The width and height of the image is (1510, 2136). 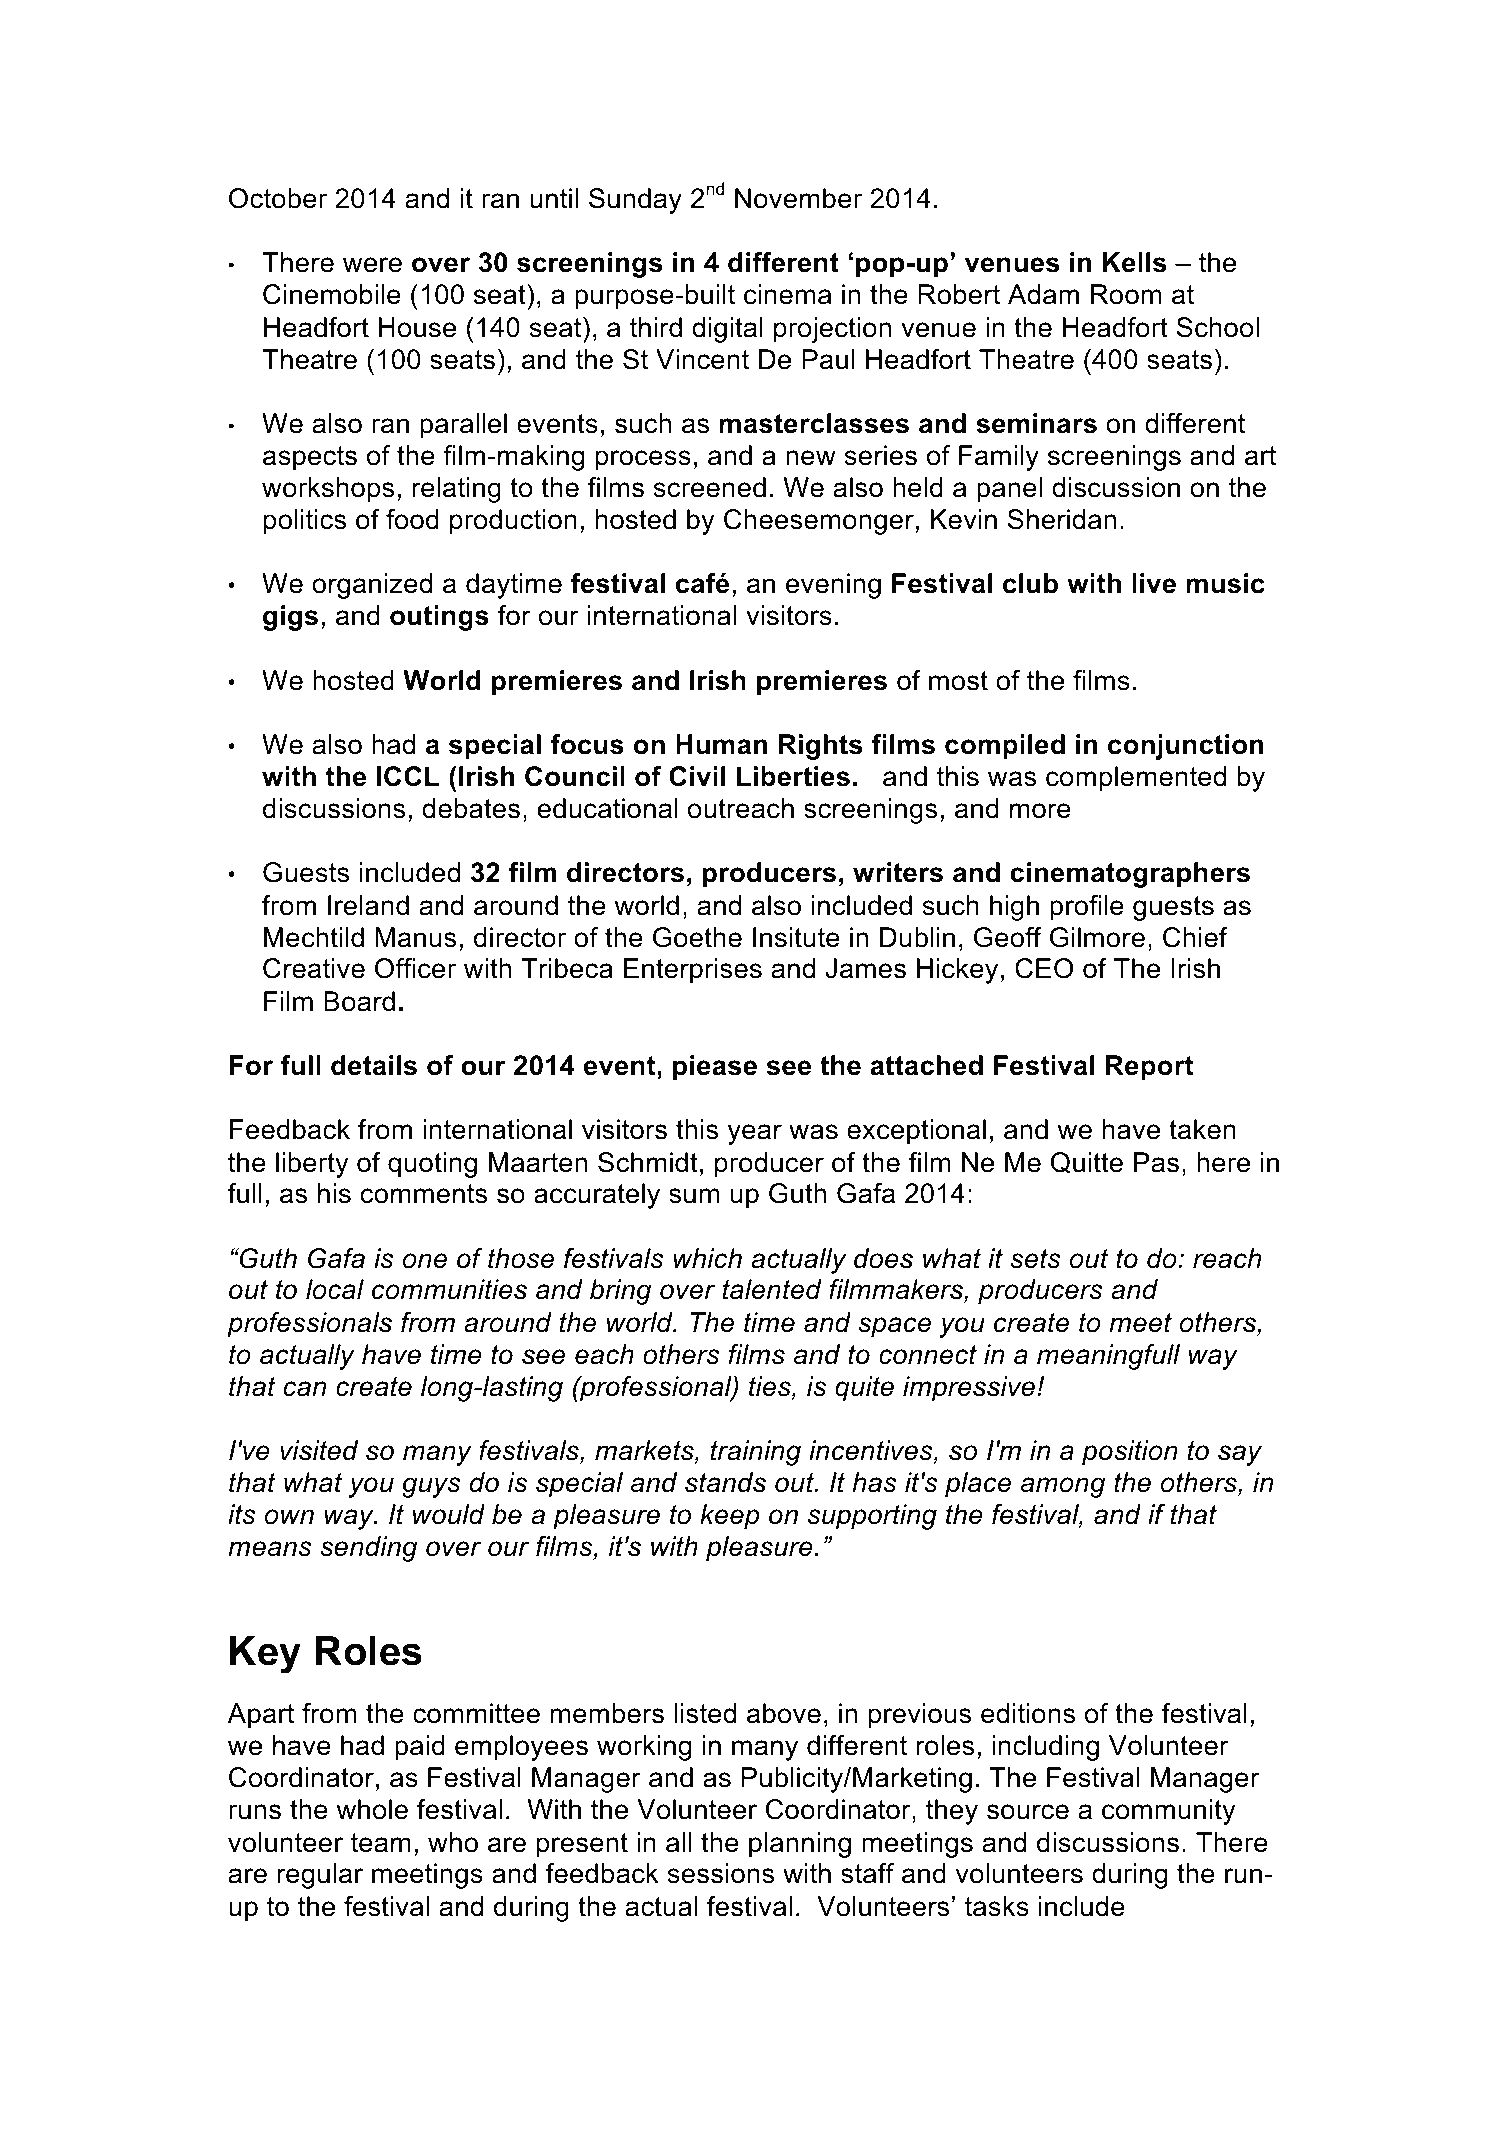 I want to click on Kells, so click(x=1134, y=262).
